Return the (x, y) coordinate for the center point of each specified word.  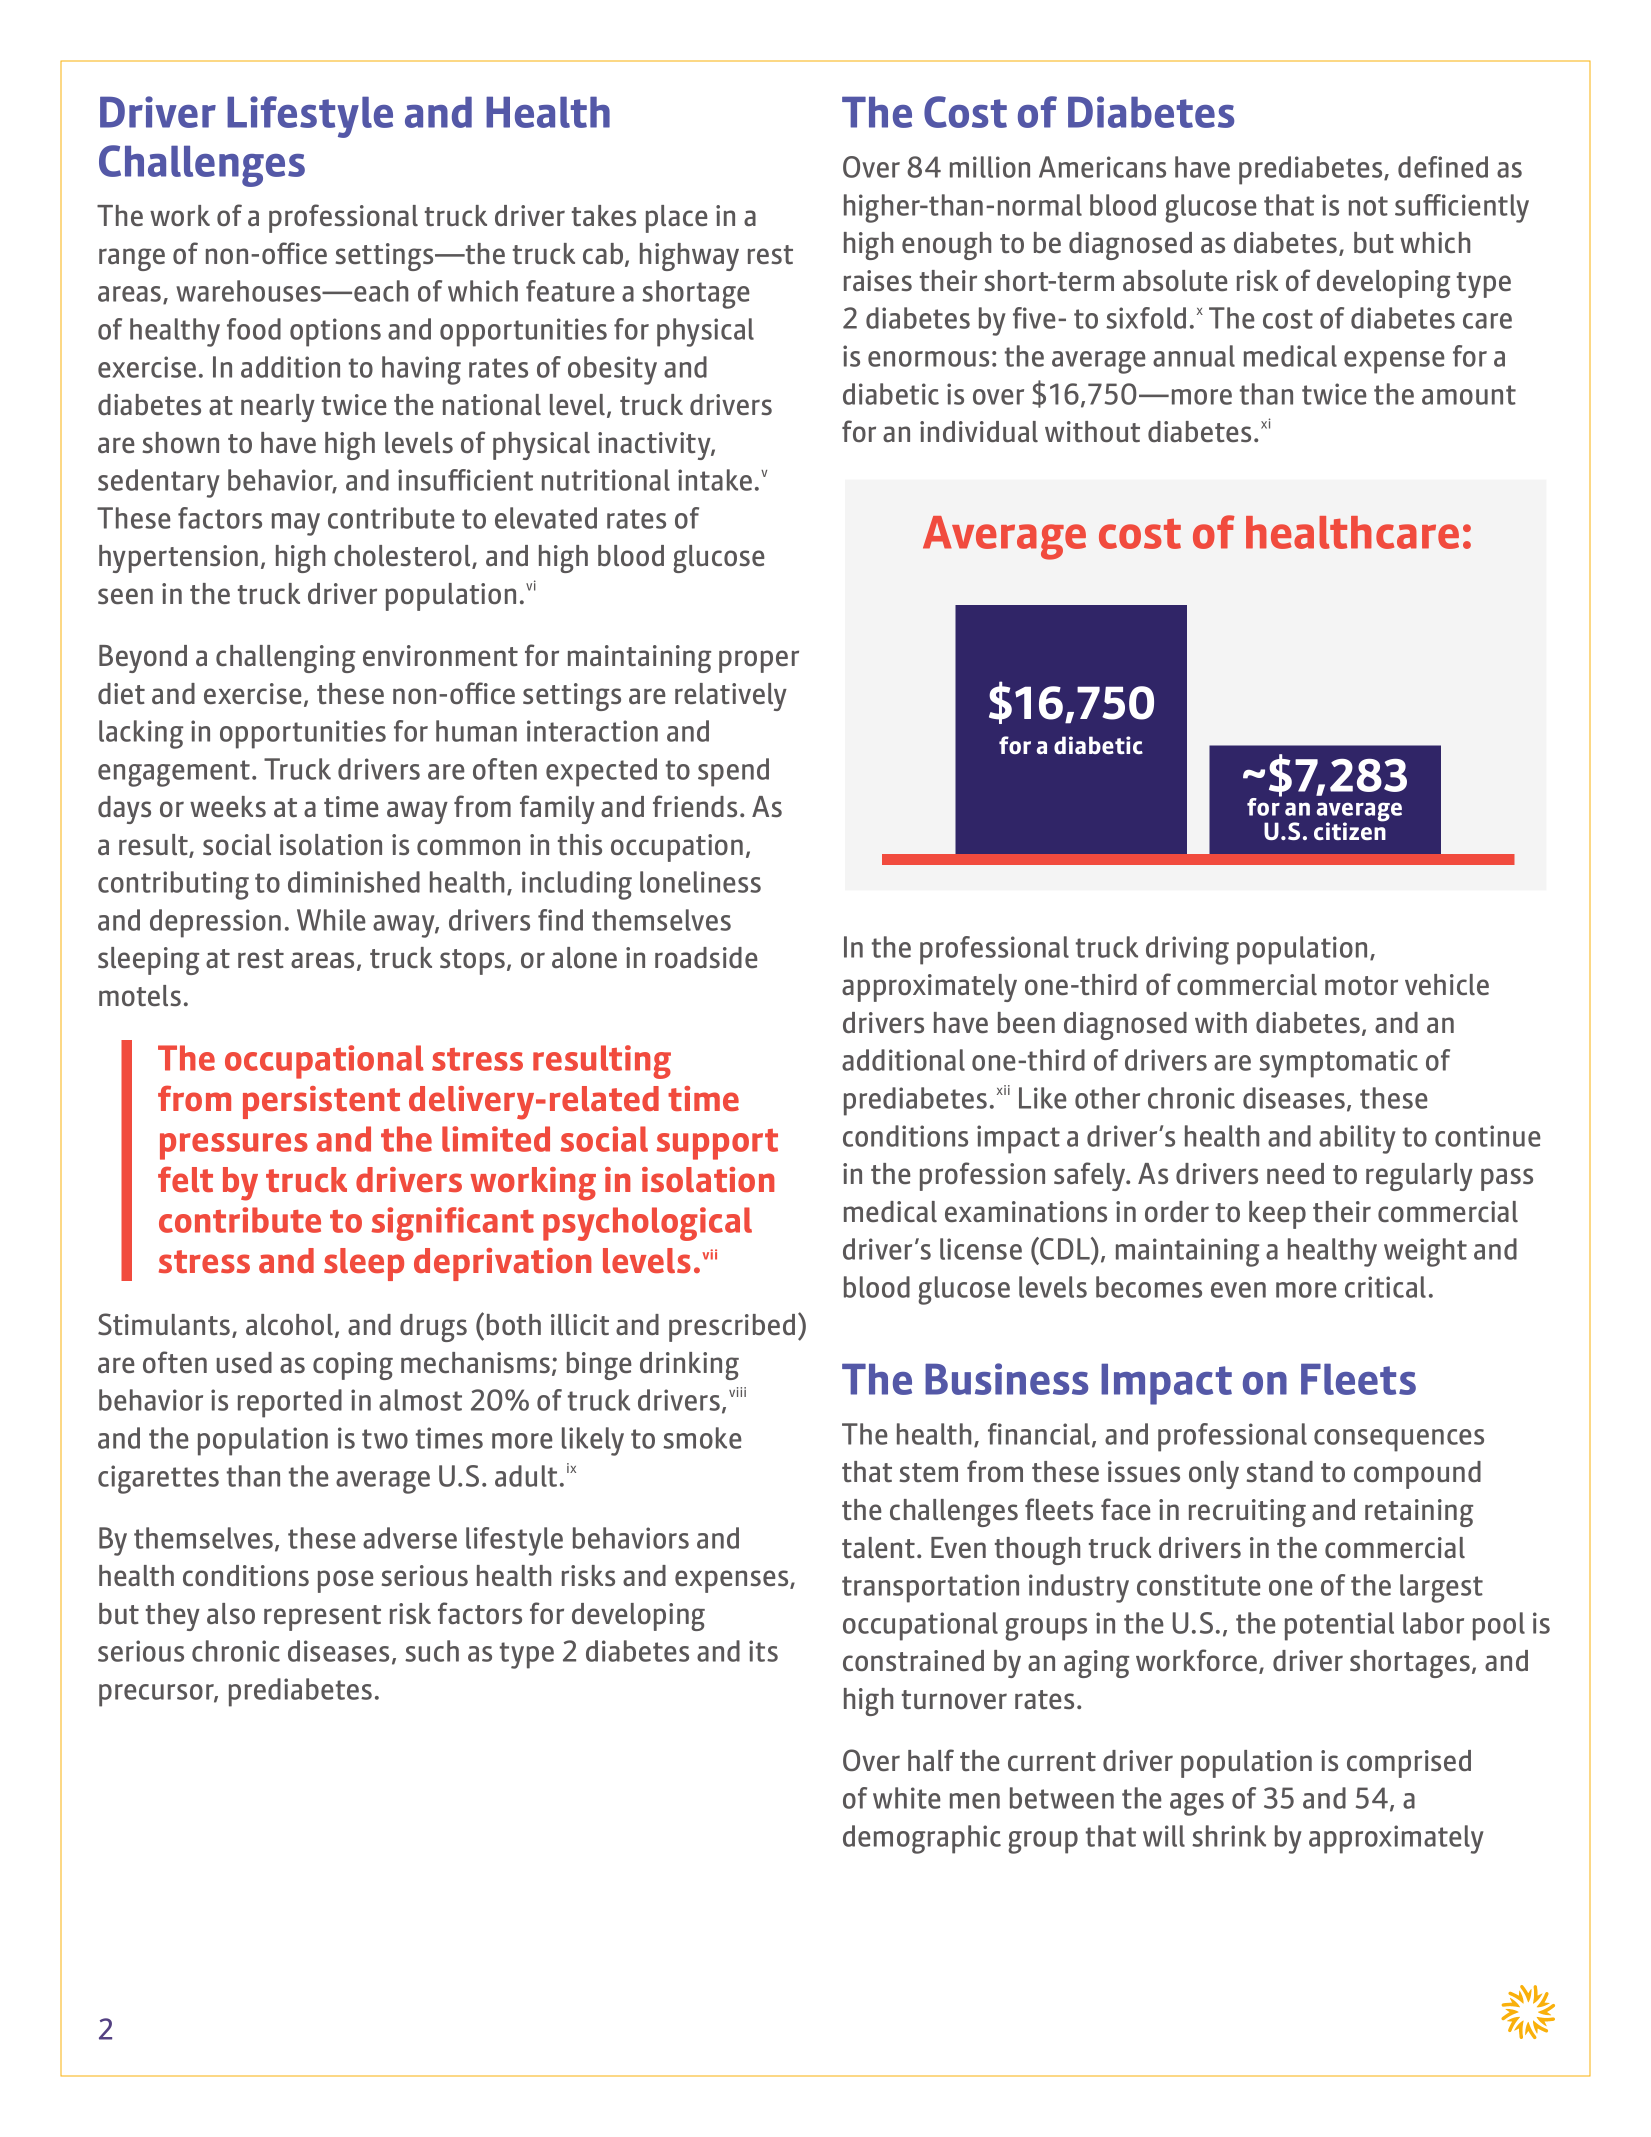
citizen (1350, 830)
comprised (1409, 1764)
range (132, 259)
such (432, 1651)
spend (733, 772)
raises (878, 280)
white (907, 1798)
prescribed (732, 1328)
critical (1385, 1287)
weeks (228, 806)
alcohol (289, 1324)
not (1368, 206)
